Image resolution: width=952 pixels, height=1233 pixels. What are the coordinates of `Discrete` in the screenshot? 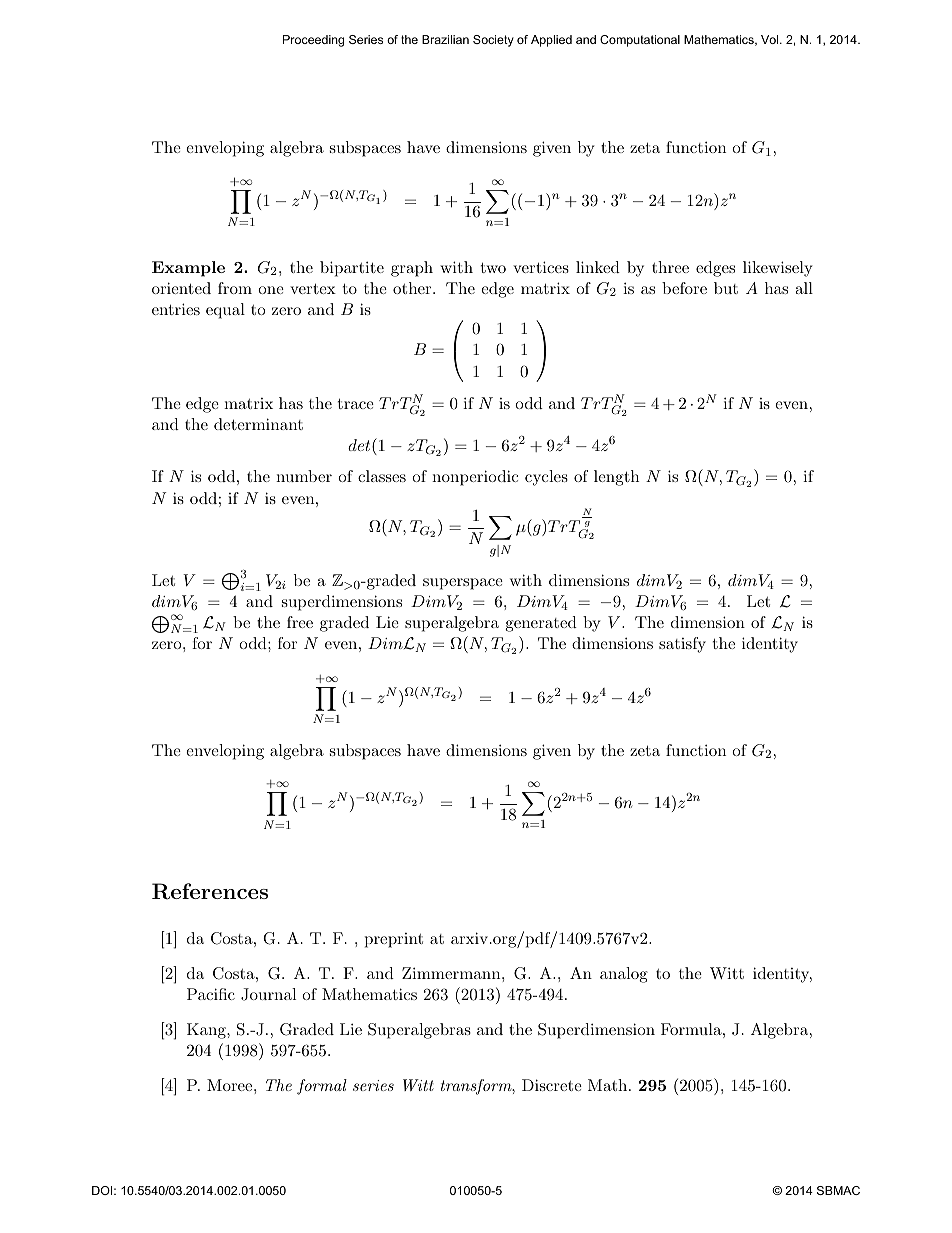 It's located at (552, 1085).
